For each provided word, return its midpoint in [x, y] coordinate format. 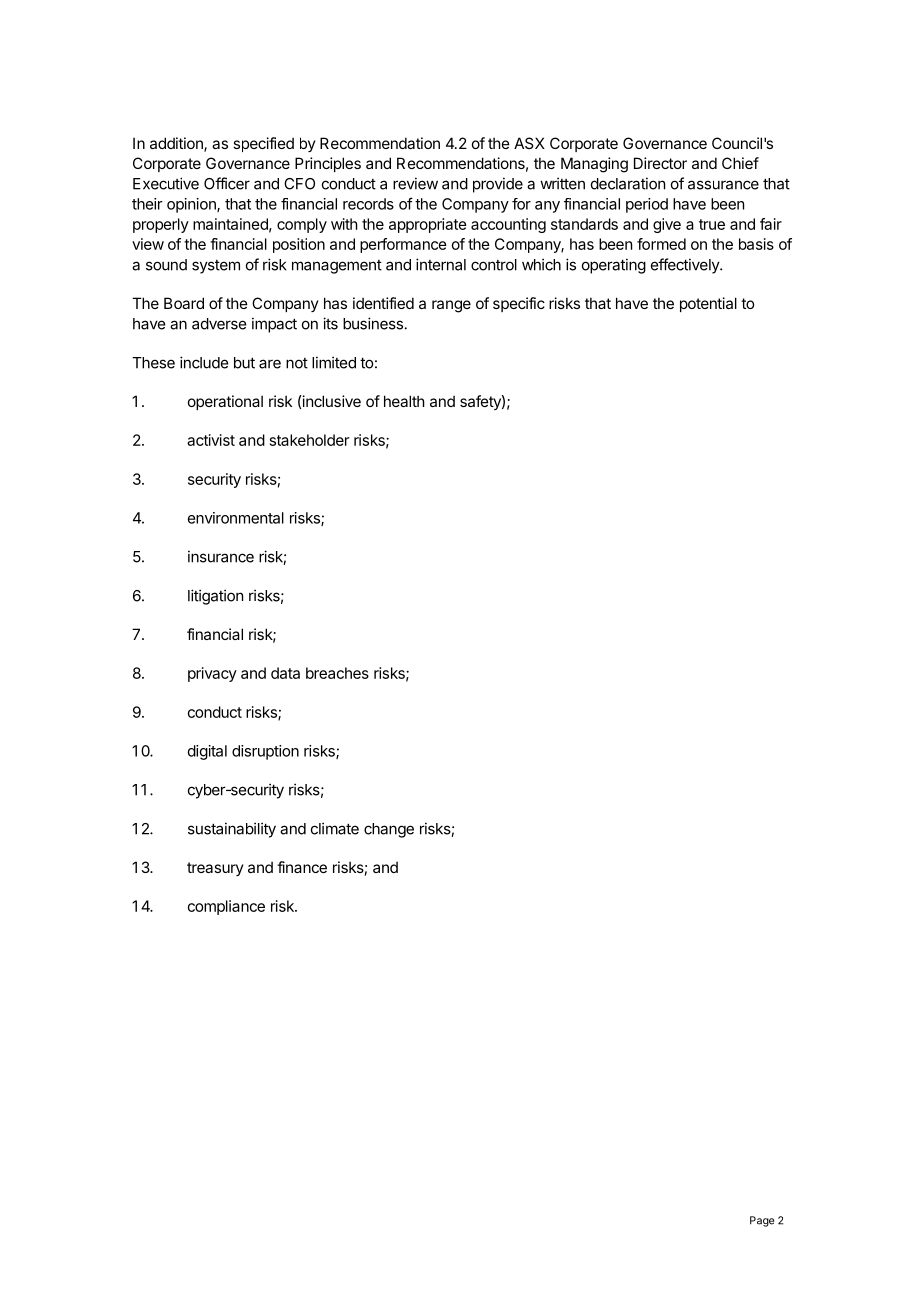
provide [498, 185]
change [389, 830]
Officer [227, 183]
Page [762, 1221]
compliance [226, 907]
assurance [723, 185]
